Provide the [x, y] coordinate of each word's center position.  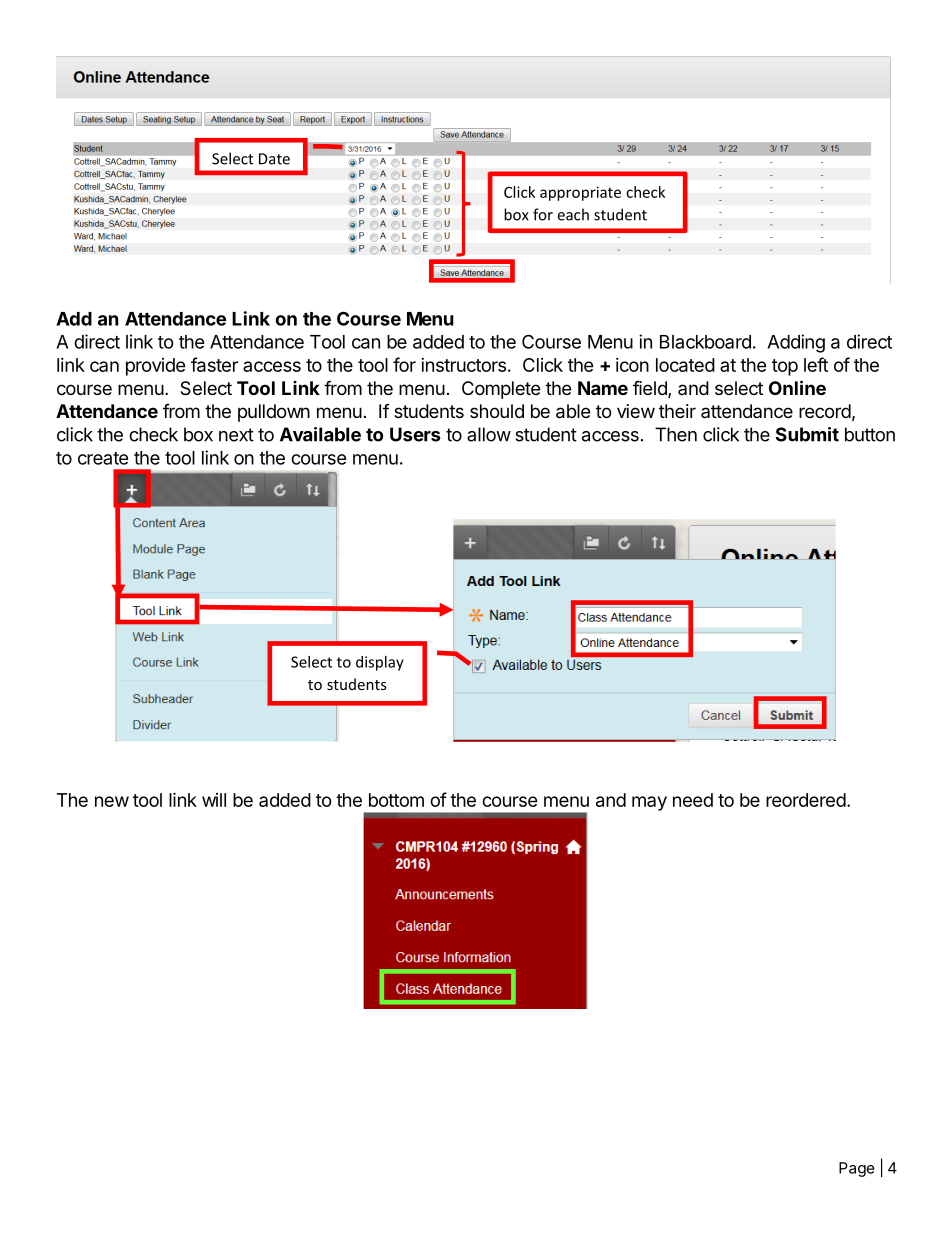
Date [274, 159]
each [573, 214]
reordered [806, 800]
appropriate [580, 193]
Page [857, 1169]
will [214, 800]
